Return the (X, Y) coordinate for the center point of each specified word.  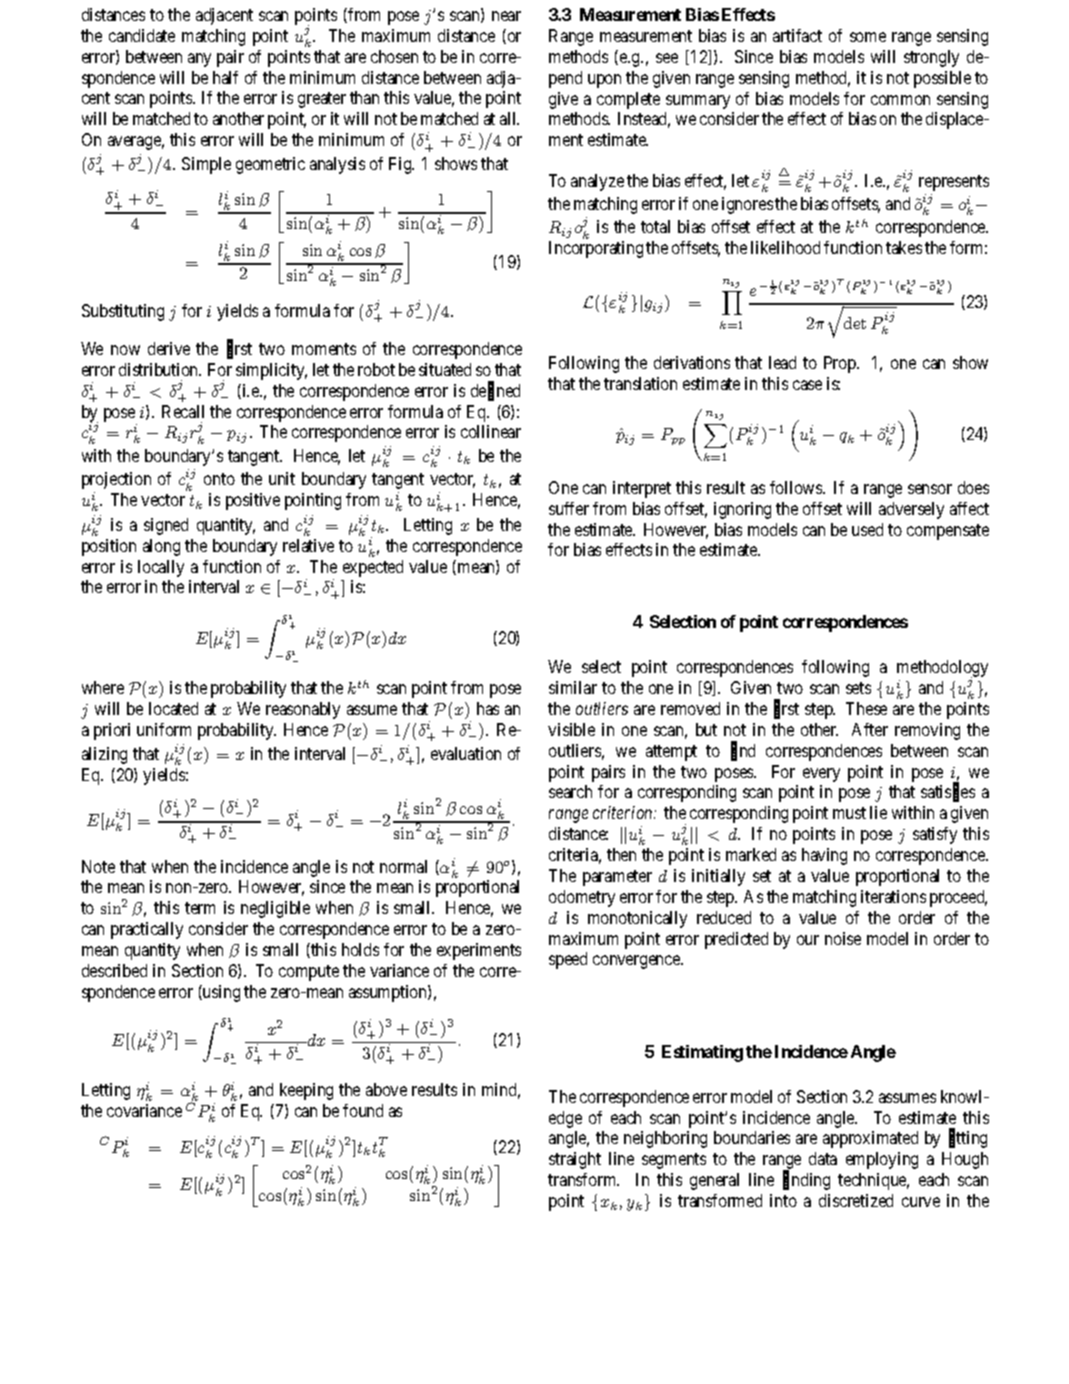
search (570, 791)
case (807, 385)
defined (495, 391)
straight (575, 1160)
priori (112, 731)
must (849, 813)
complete (628, 100)
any (199, 60)
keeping (306, 1091)
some (868, 37)
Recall (183, 411)
